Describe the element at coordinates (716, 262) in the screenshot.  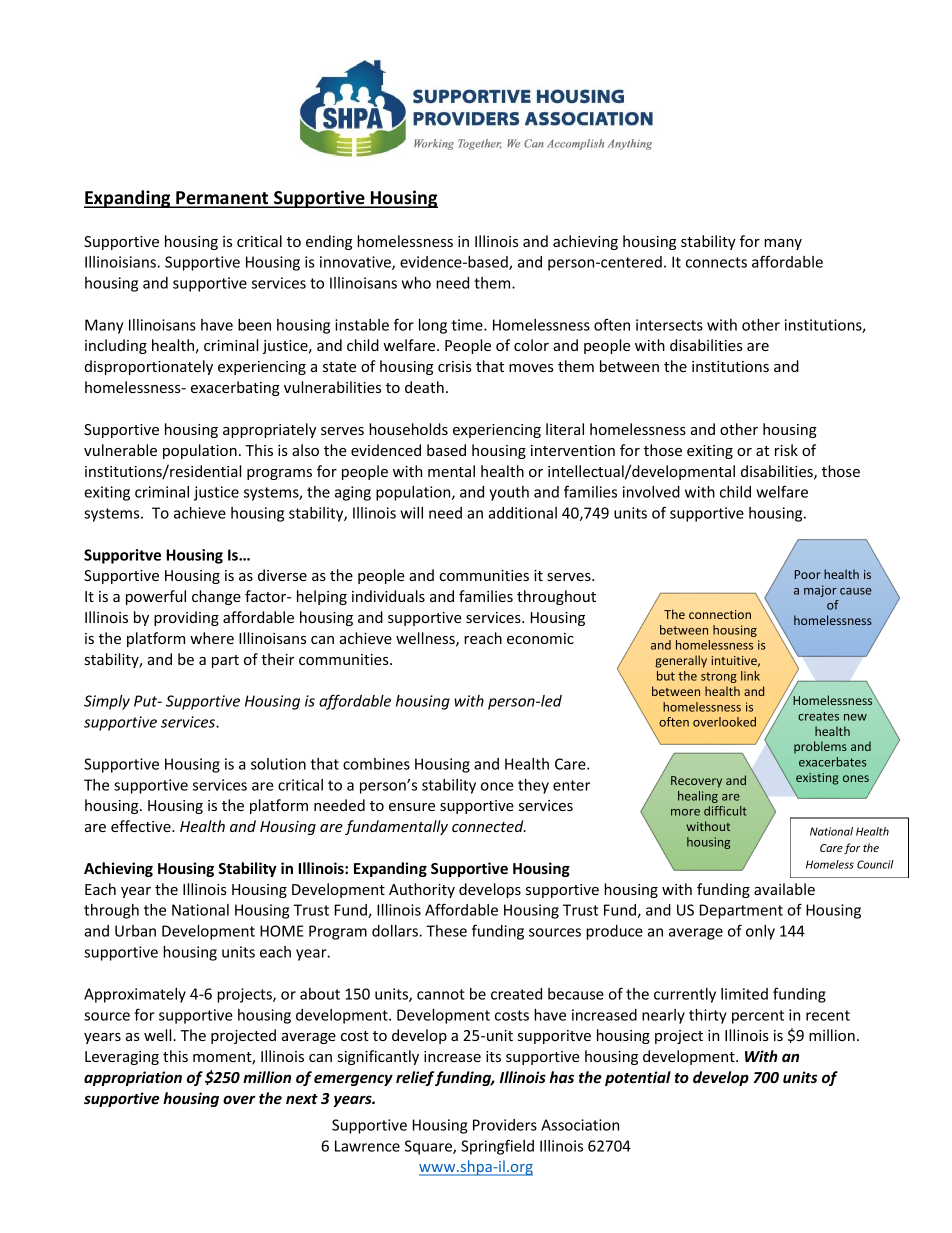
I see `connects` at that location.
